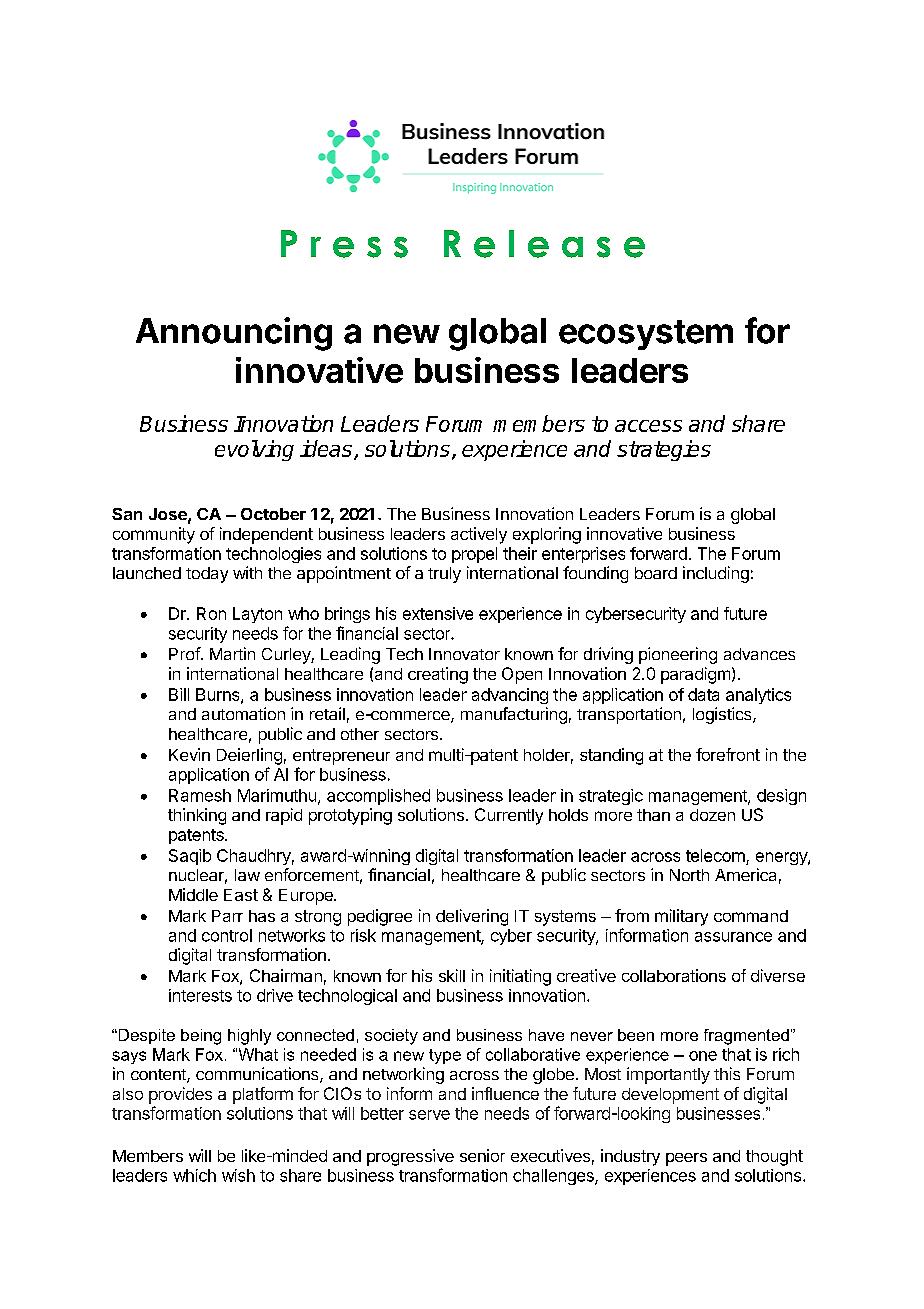 This document has height=1309, width=924. I want to click on North, so click(689, 875).
